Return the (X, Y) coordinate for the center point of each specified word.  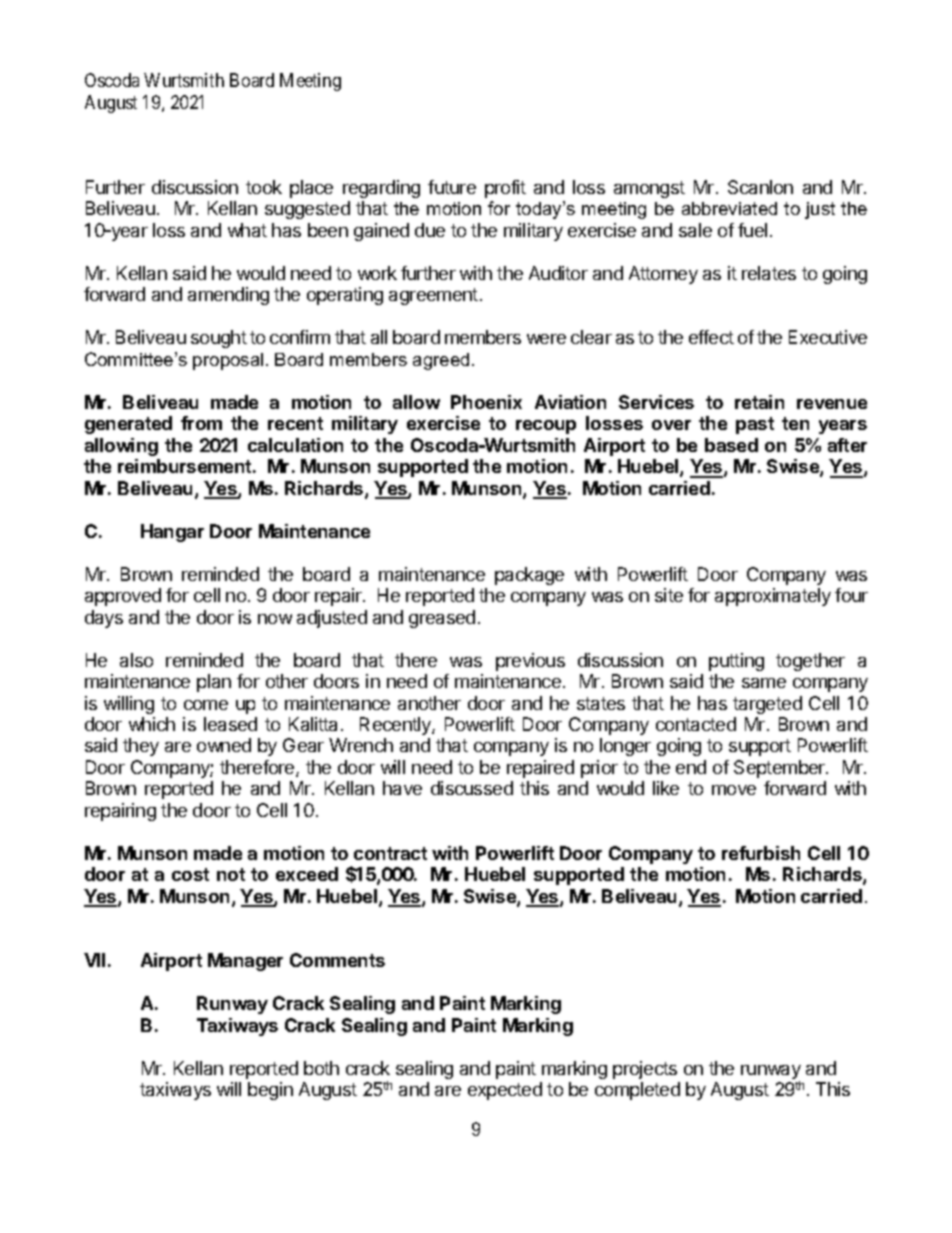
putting (736, 662)
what (247, 230)
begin (270, 1091)
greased (442, 619)
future (452, 187)
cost (190, 874)
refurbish (761, 853)
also (136, 660)
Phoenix (486, 402)
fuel (752, 230)
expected (505, 1091)
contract (390, 853)
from (201, 423)
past (755, 425)
